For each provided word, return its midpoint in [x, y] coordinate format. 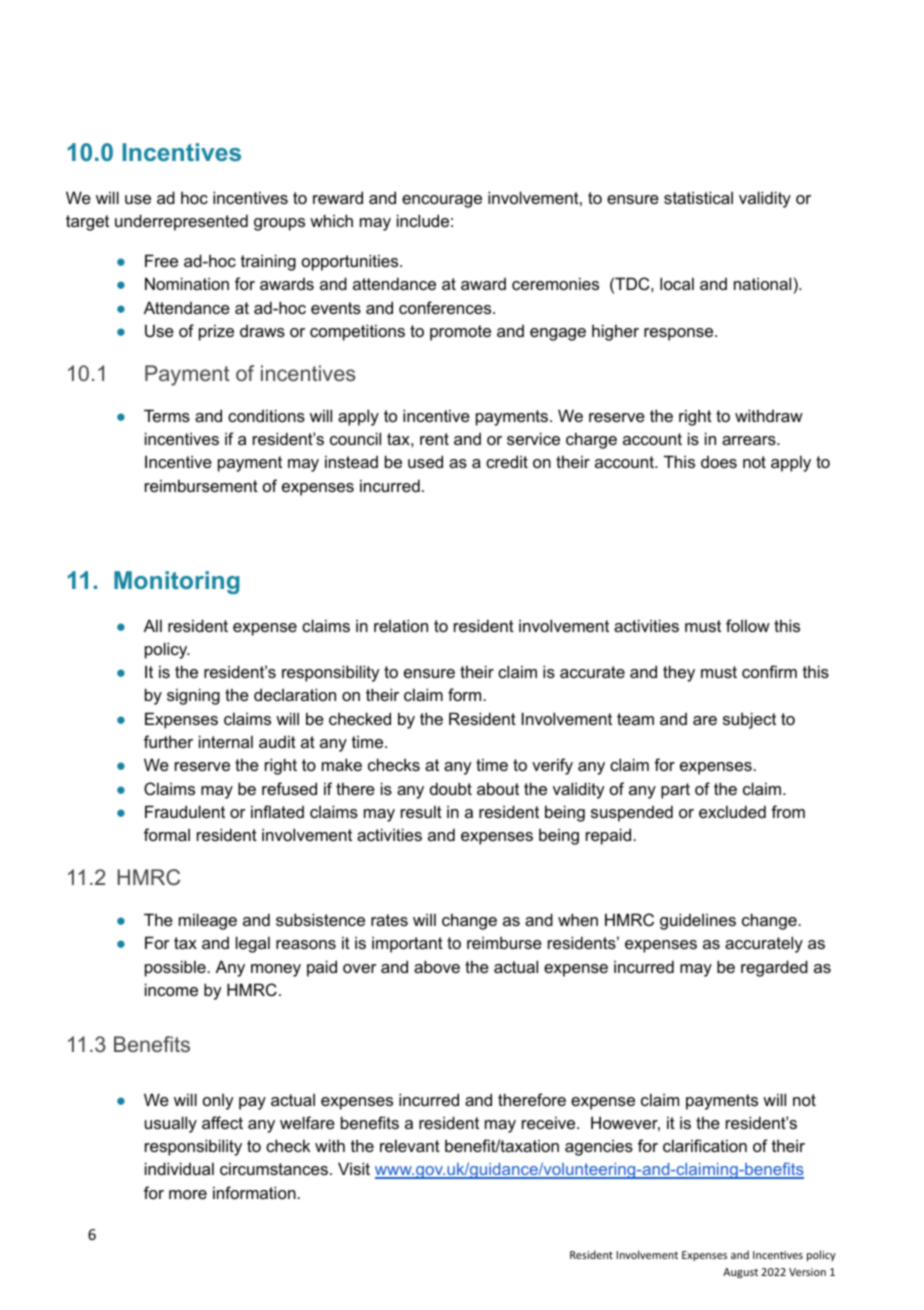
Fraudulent [185, 811]
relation [401, 625]
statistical [698, 197]
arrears [750, 440]
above [437, 966]
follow [748, 625]
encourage [442, 201]
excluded [732, 811]
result [421, 811]
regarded [774, 968]
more [188, 1194]
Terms [167, 415]
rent [434, 439]
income [171, 989]
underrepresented [181, 222]
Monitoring [177, 582]
